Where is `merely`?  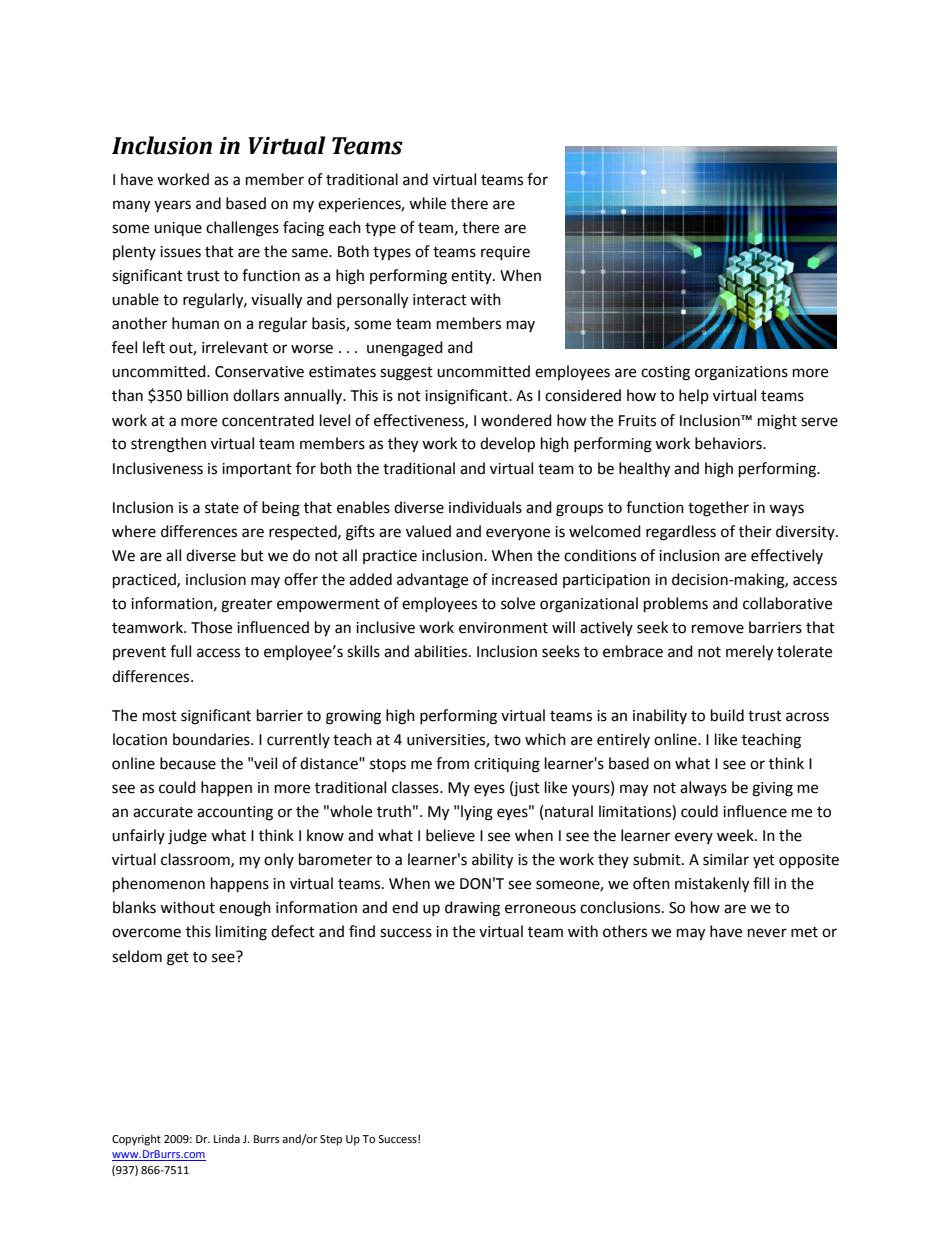 merely is located at coordinates (749, 653).
